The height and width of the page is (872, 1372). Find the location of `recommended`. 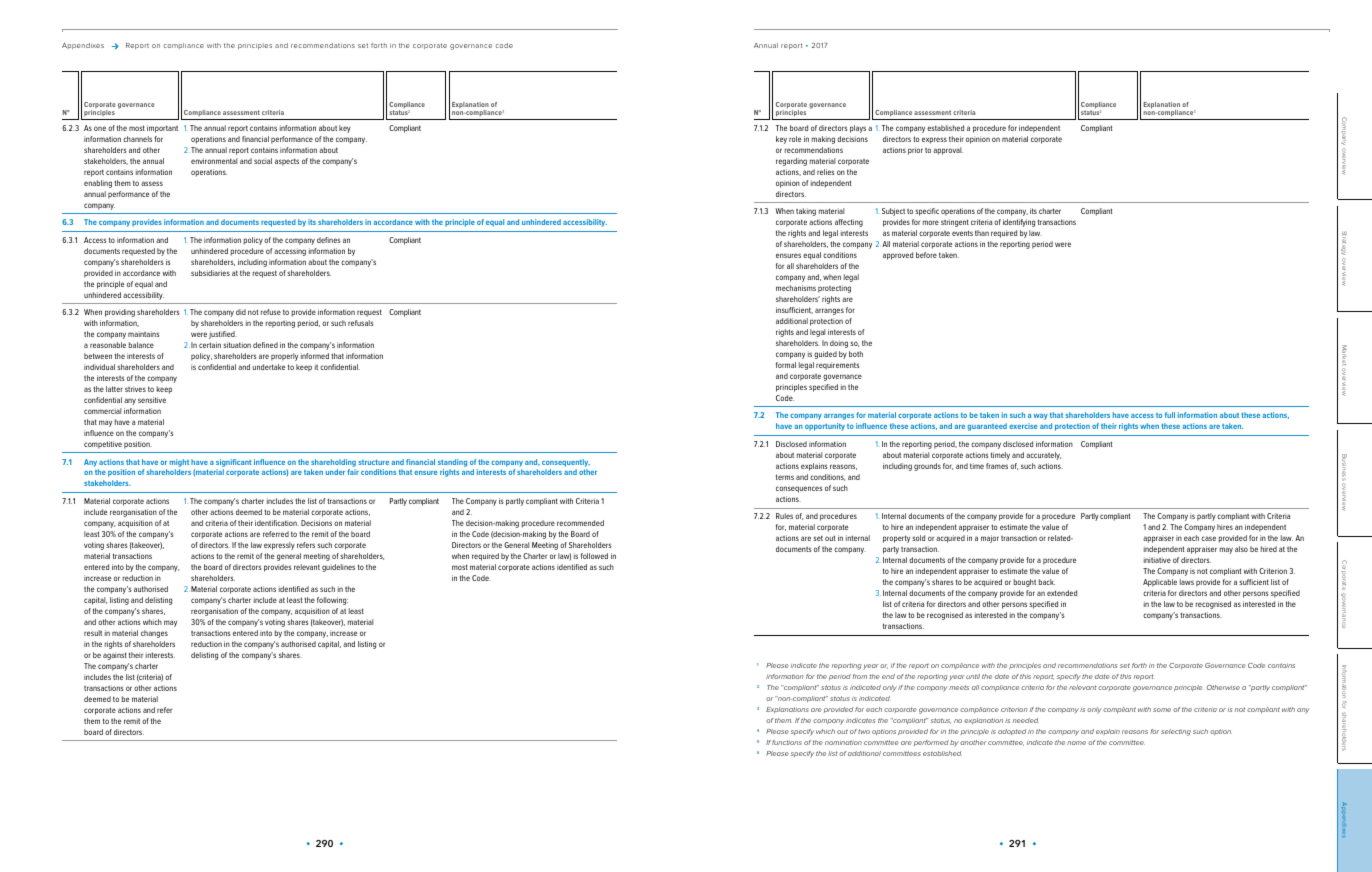

recommended is located at coordinates (580, 523).
